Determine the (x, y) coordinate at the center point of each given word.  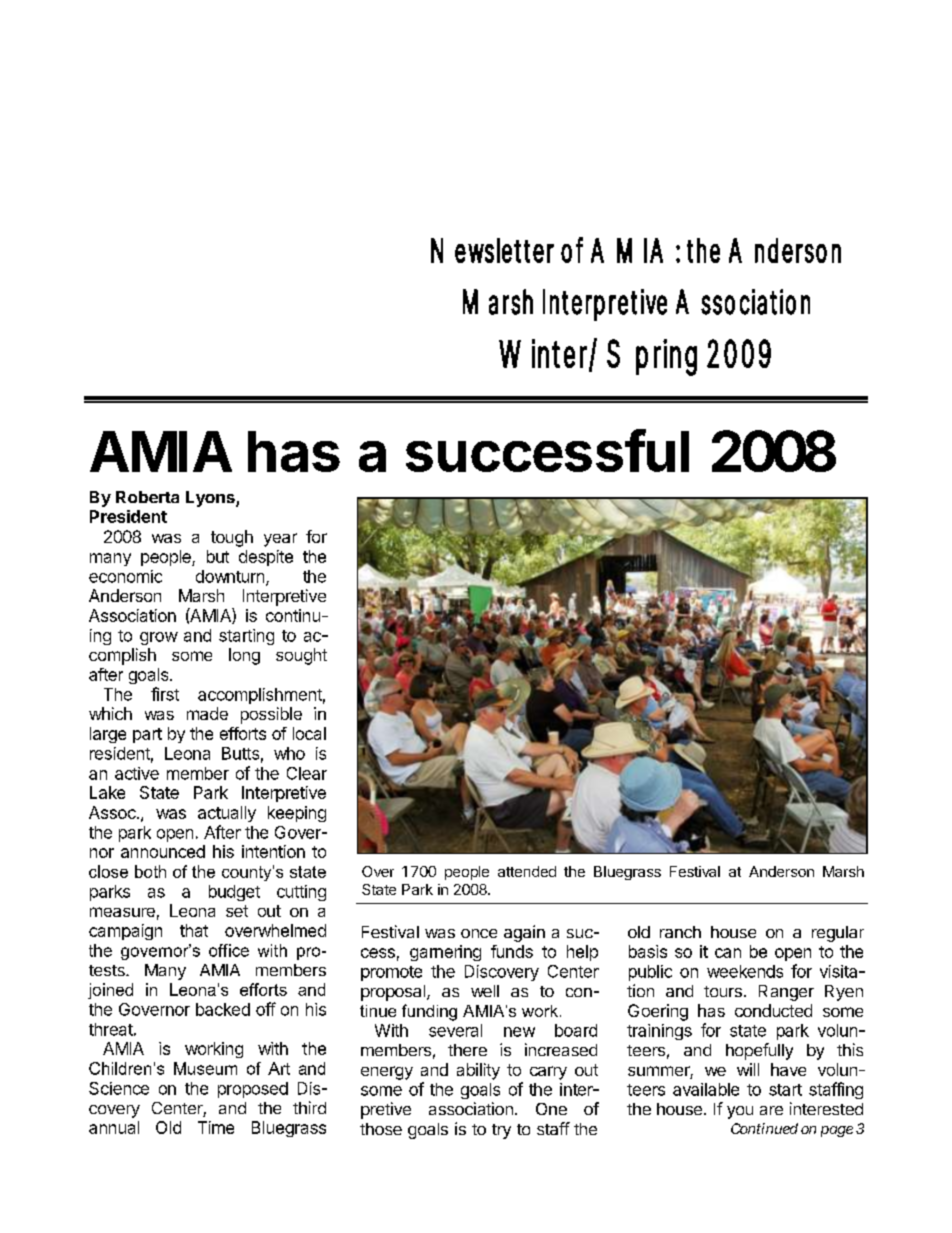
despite (266, 558)
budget (234, 893)
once (479, 933)
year (280, 540)
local (309, 733)
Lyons (211, 499)
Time (216, 1127)
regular (838, 934)
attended (527, 871)
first (165, 694)
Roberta (147, 497)
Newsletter (492, 250)
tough (232, 538)
